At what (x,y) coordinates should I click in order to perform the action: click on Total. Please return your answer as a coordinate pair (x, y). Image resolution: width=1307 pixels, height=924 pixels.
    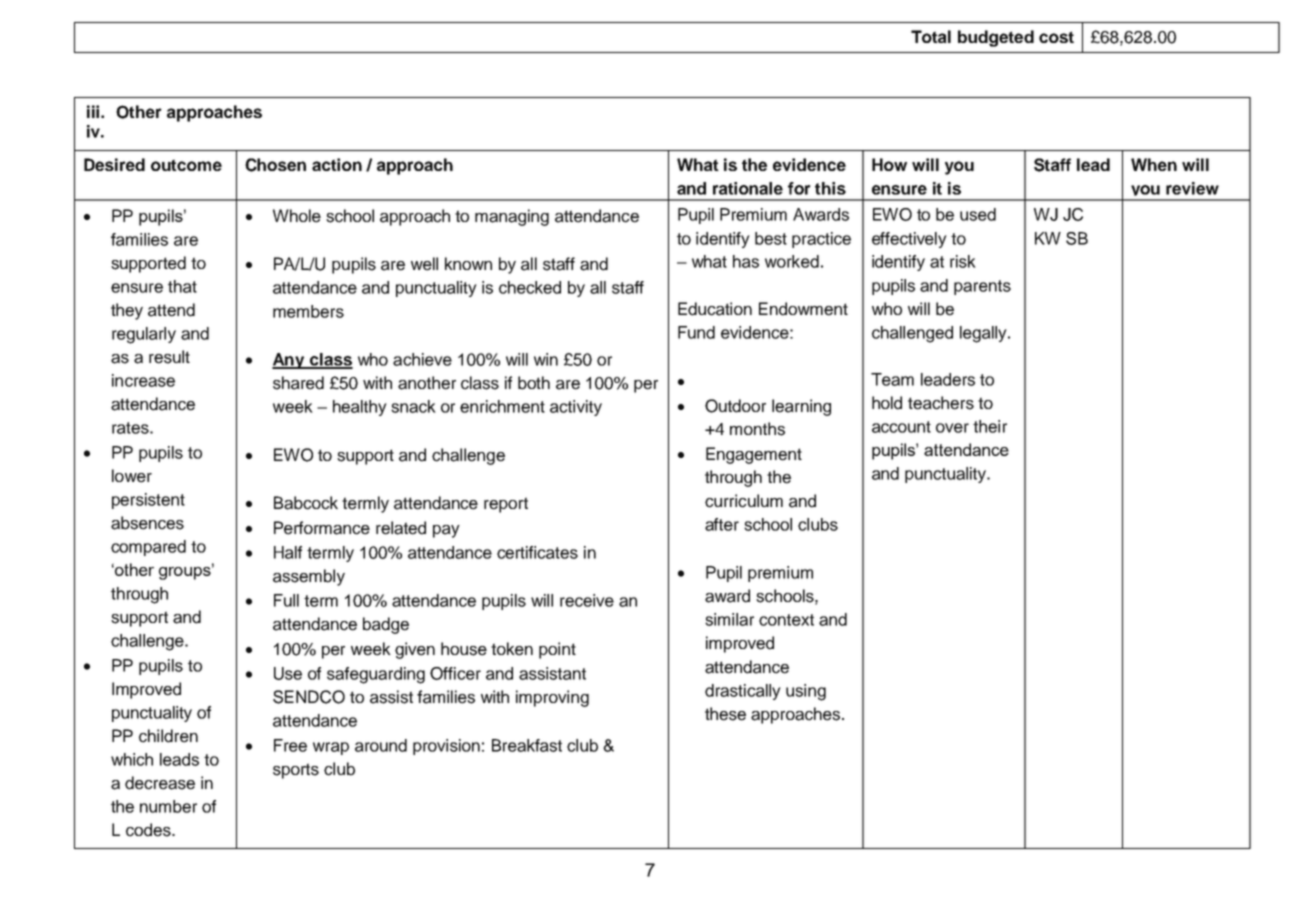
    Looking at the image, I should click on (931, 36).
